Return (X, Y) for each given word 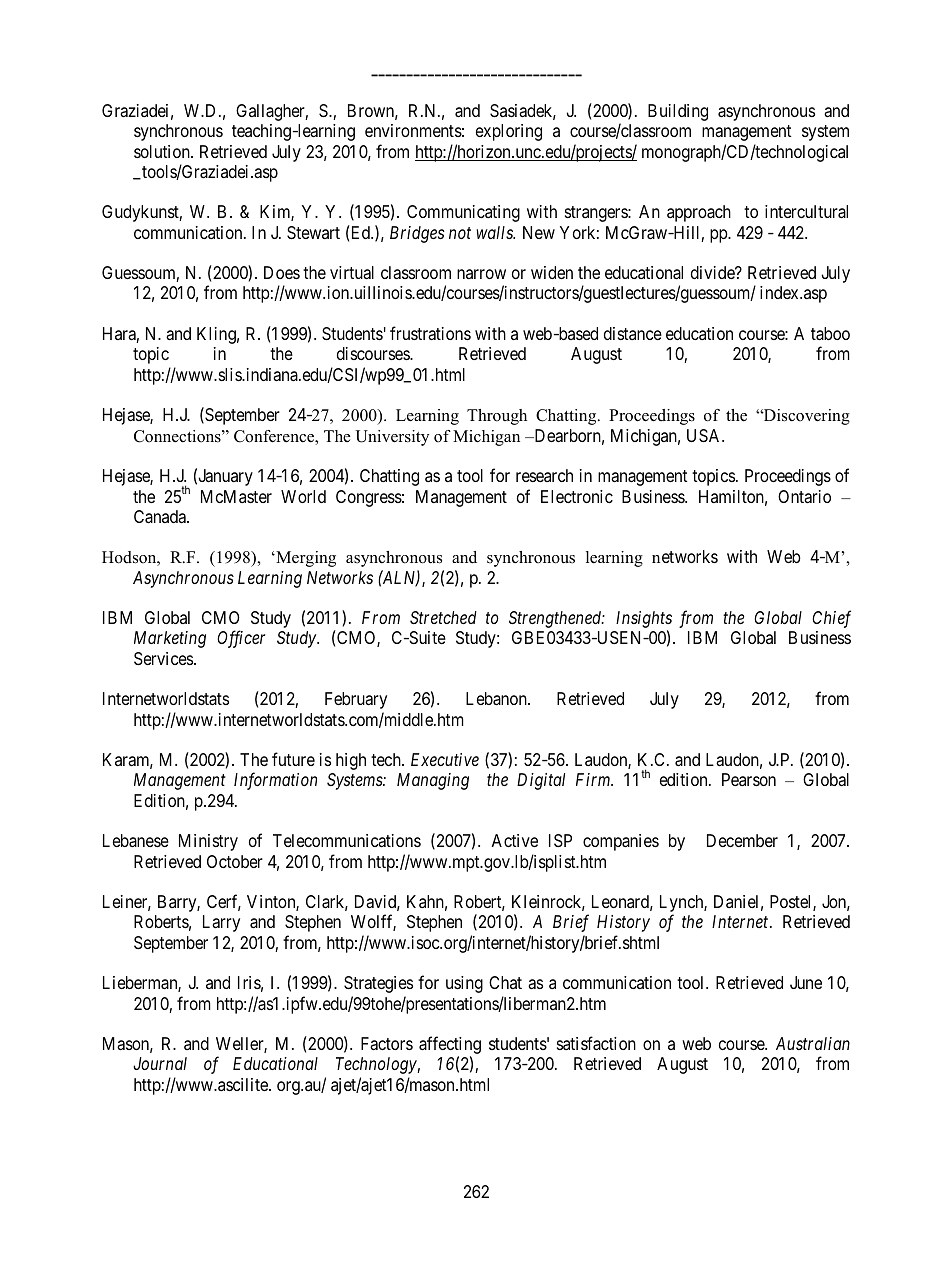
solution (163, 151)
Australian (813, 1043)
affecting (450, 1046)
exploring (509, 132)
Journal (160, 1063)
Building (678, 112)
